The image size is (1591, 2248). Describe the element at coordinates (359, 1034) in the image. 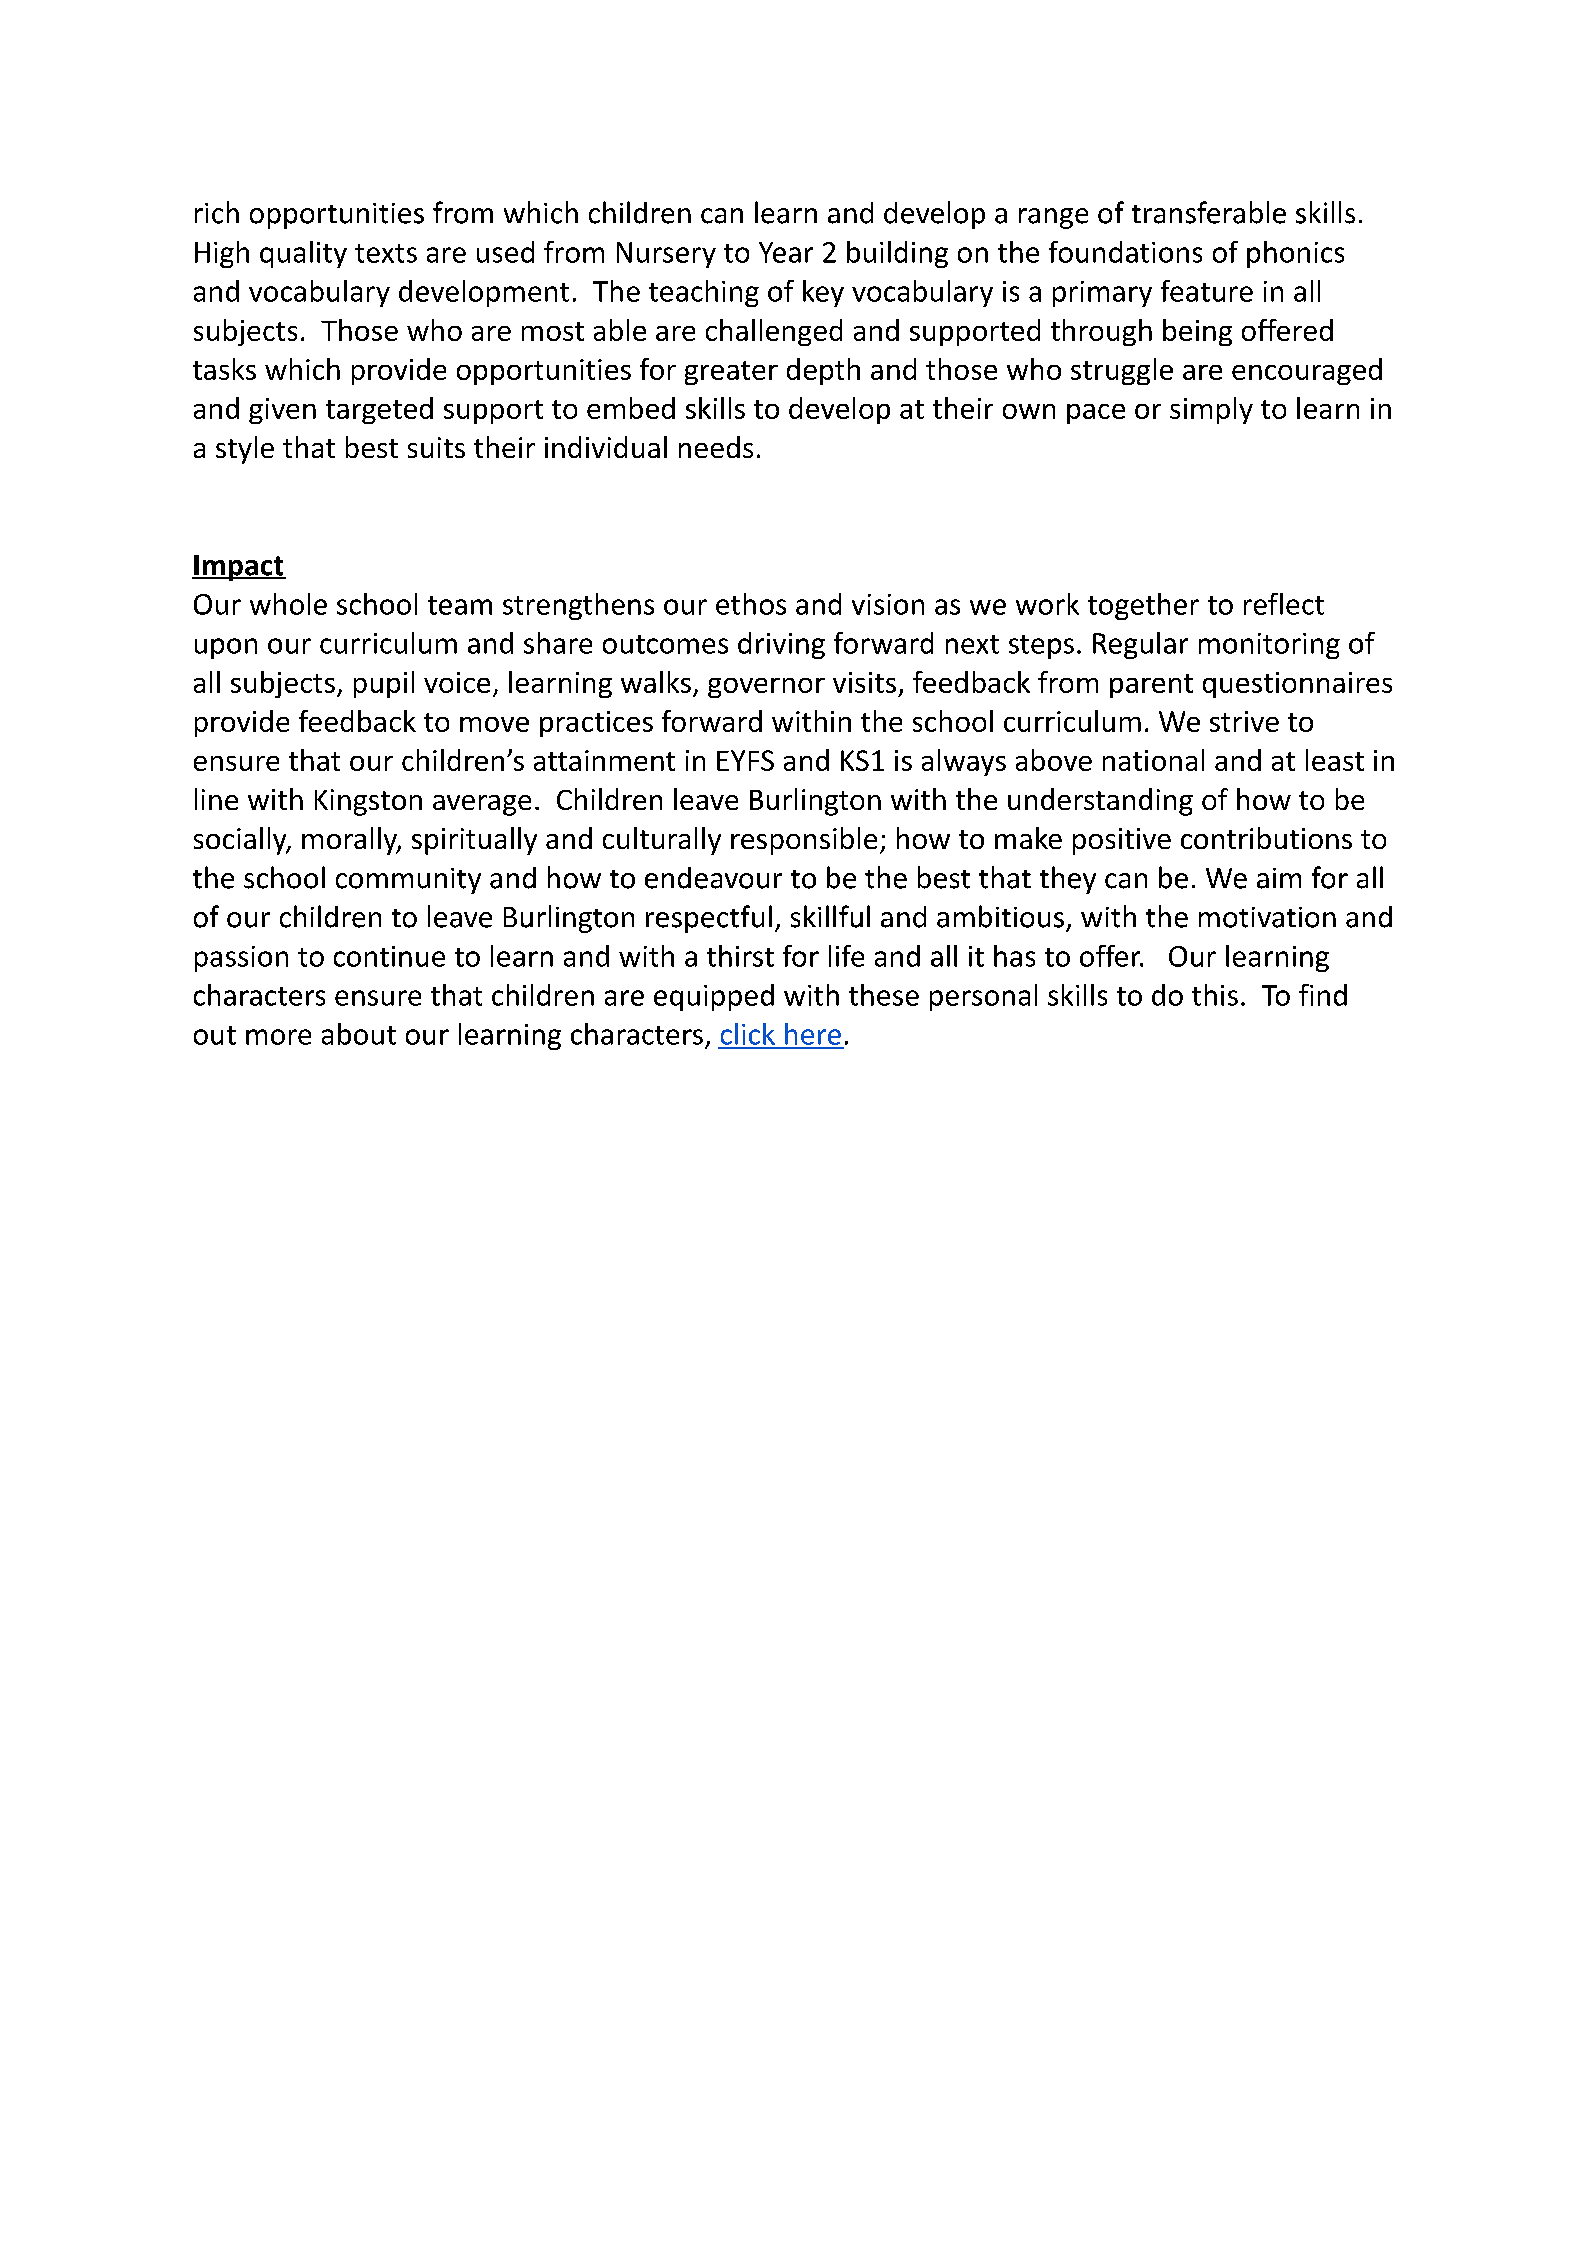

I see `about` at that location.
